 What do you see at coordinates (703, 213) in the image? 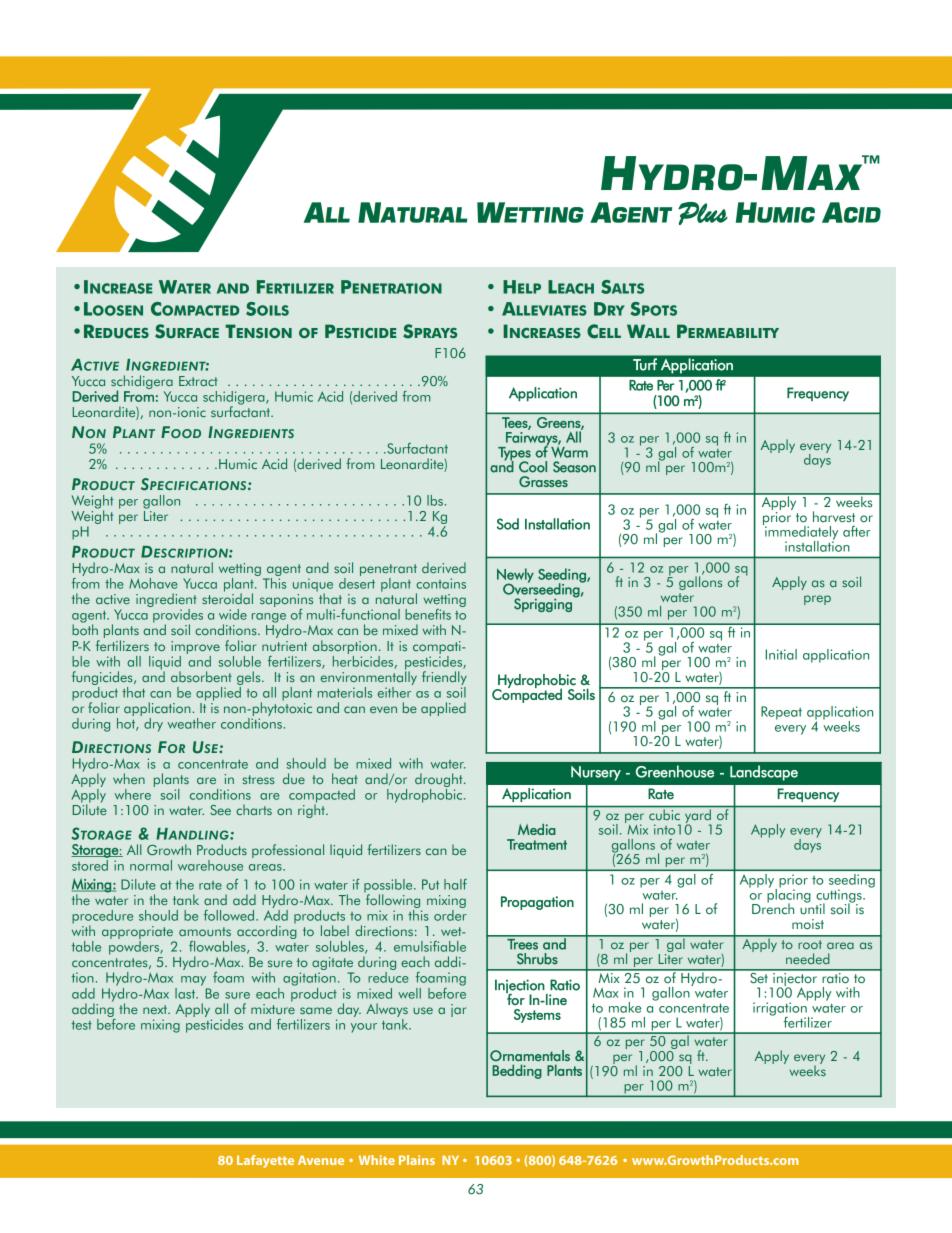
I see `Plus` at bounding box center [703, 213].
